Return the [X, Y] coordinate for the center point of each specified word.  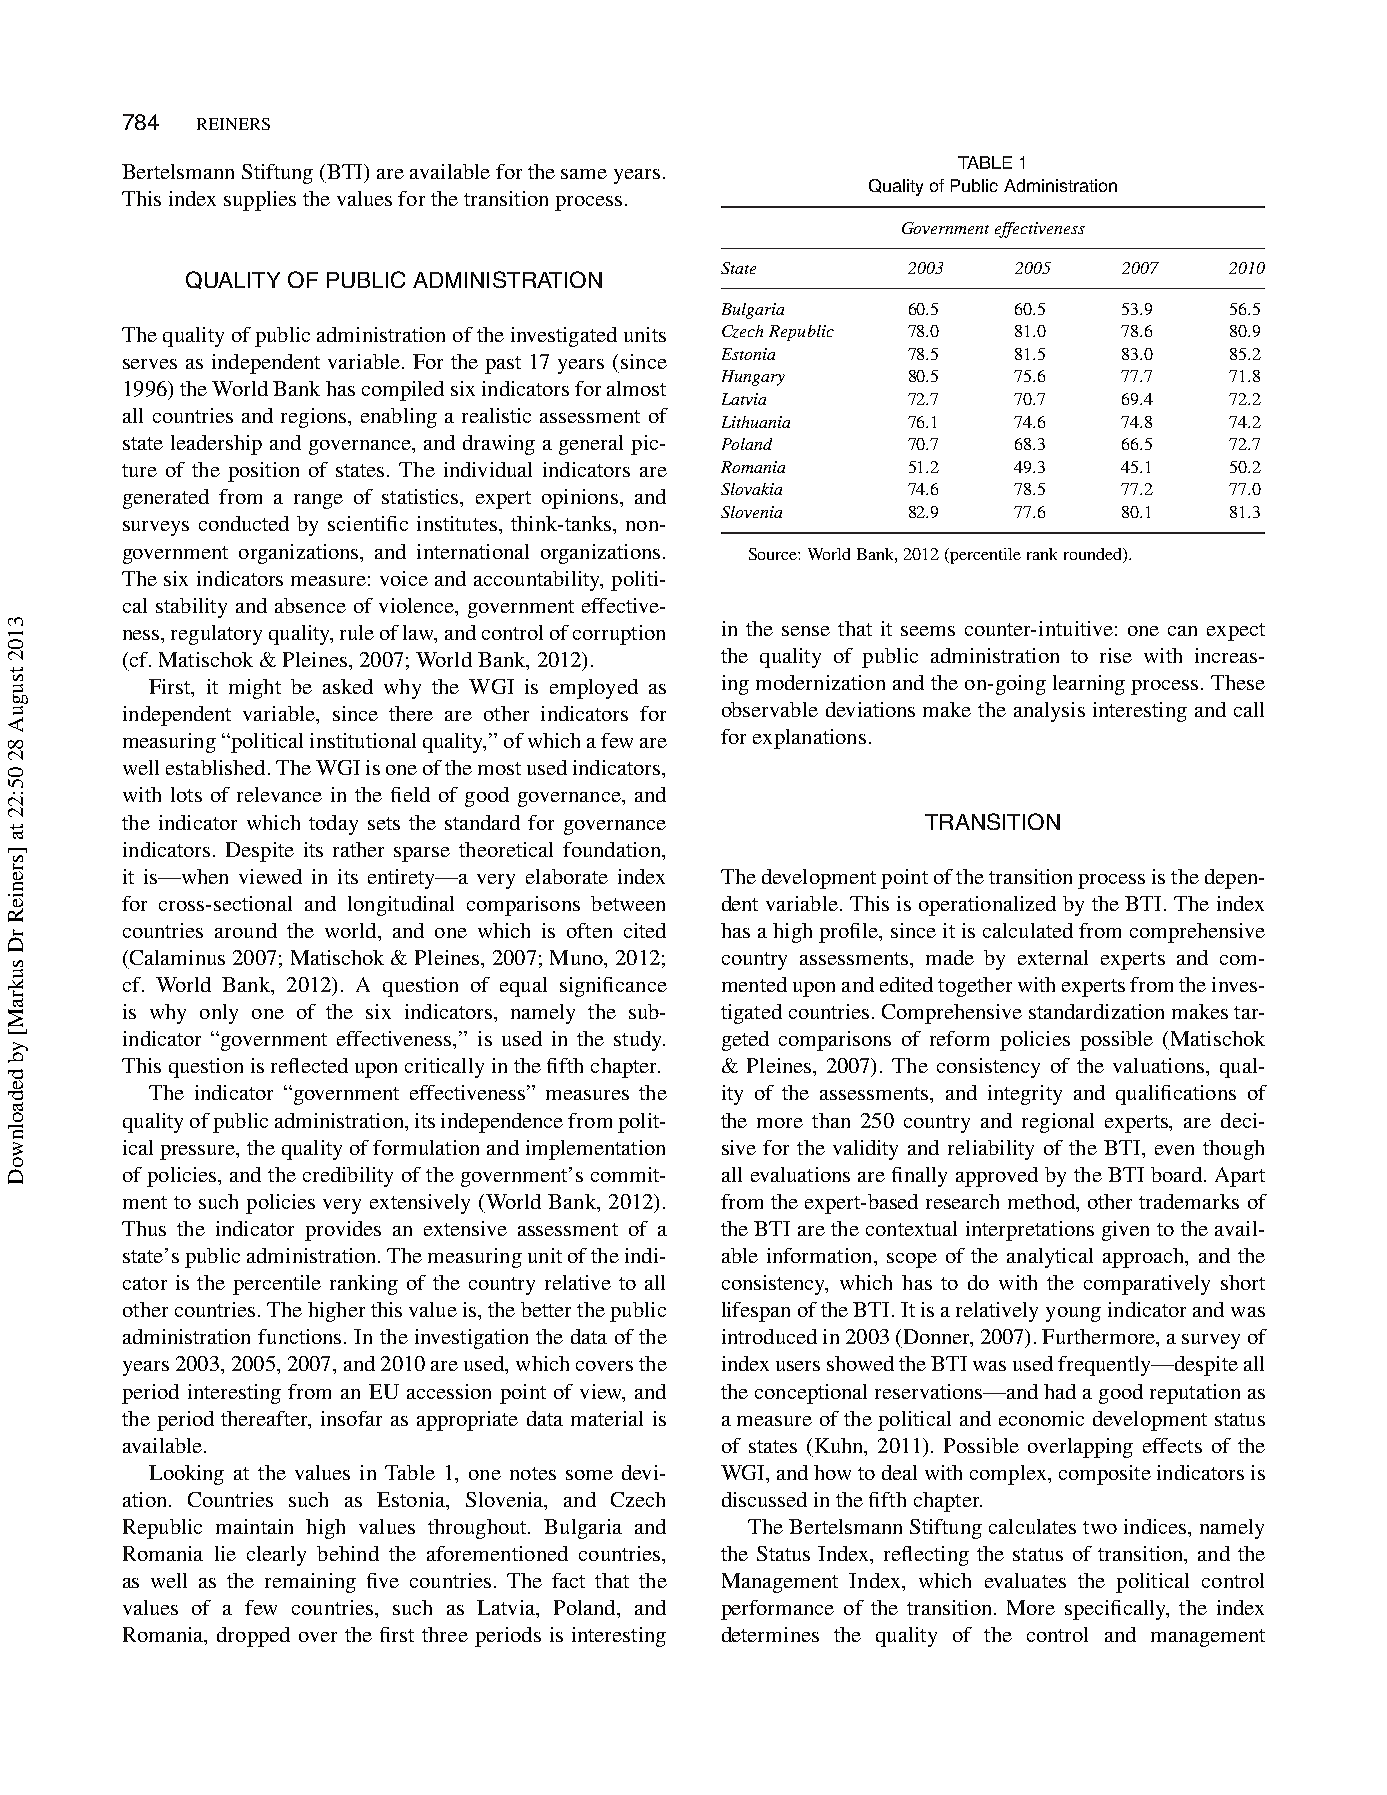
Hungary [753, 378]
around [246, 930]
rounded [1094, 555]
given [1125, 1231]
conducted [244, 523]
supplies [260, 201]
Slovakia [751, 489]
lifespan [756, 1312]
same [584, 174]
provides [343, 1231]
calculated [1028, 930]
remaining [310, 1583]
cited [645, 930]
